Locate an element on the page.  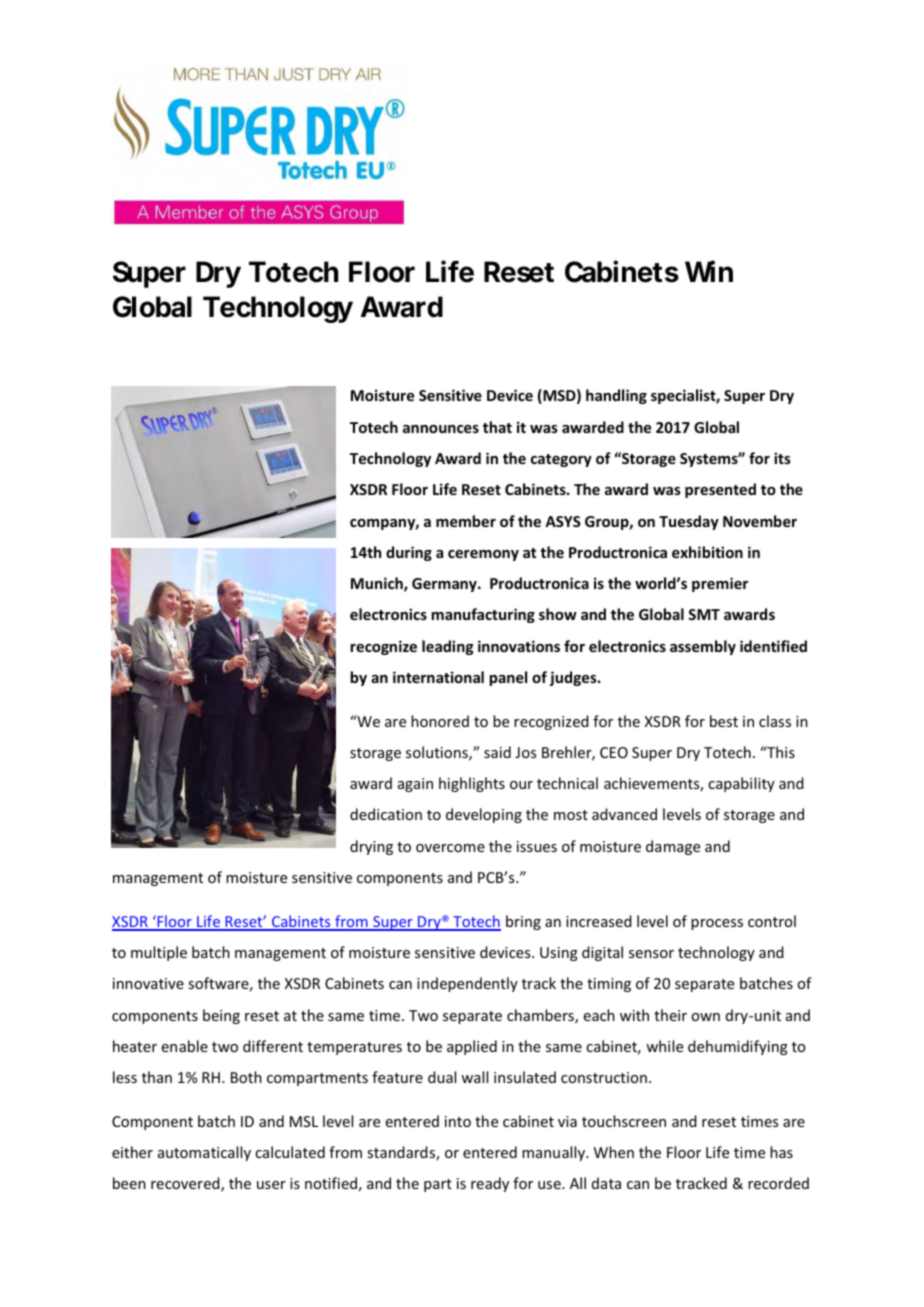
honored is located at coordinates (440, 721).
